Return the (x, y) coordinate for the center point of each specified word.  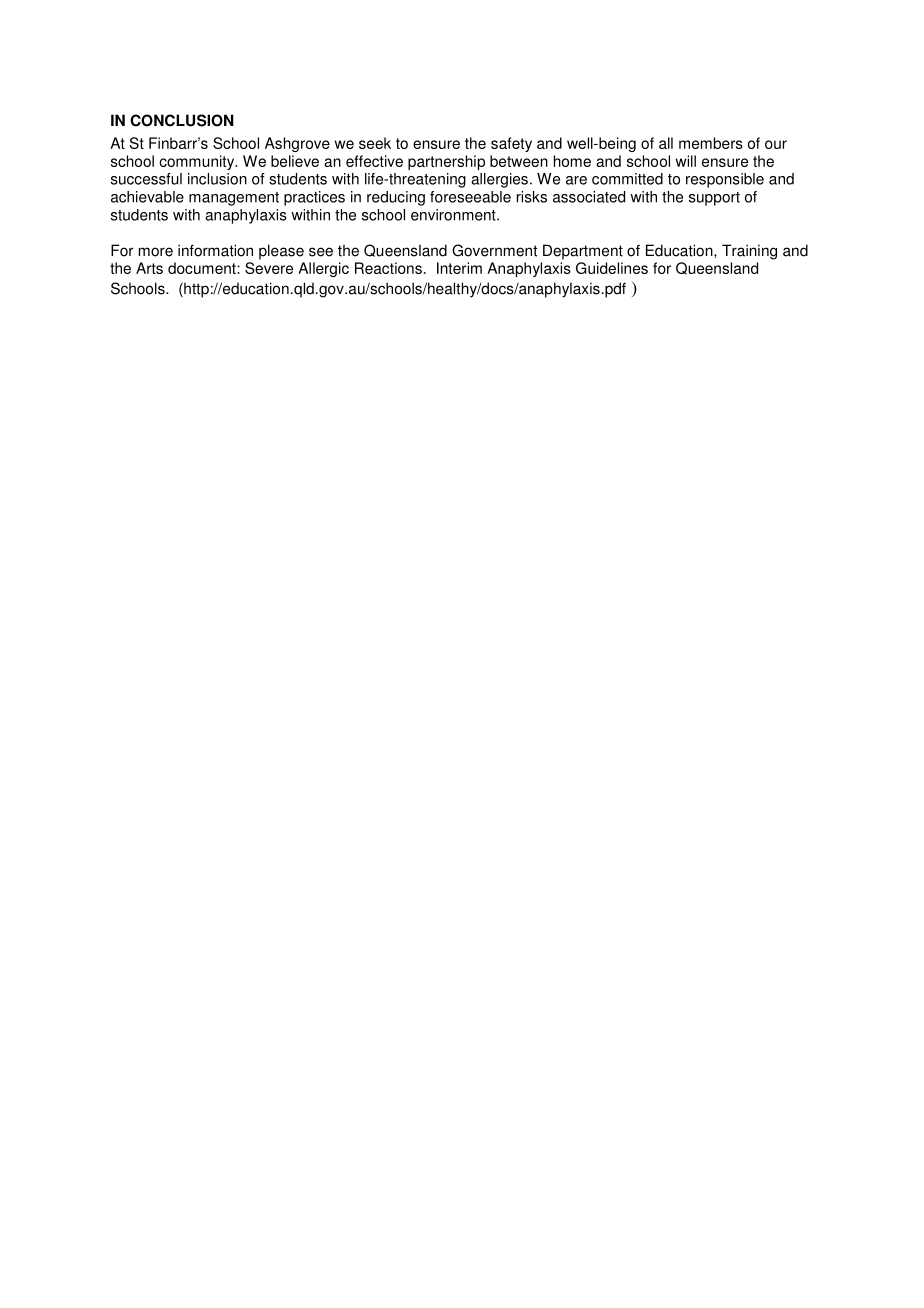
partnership (446, 162)
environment (454, 215)
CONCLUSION (182, 120)
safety (511, 144)
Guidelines (612, 268)
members (711, 143)
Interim (459, 268)
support (714, 199)
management (234, 199)
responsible (725, 180)
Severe (269, 268)
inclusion (217, 179)
